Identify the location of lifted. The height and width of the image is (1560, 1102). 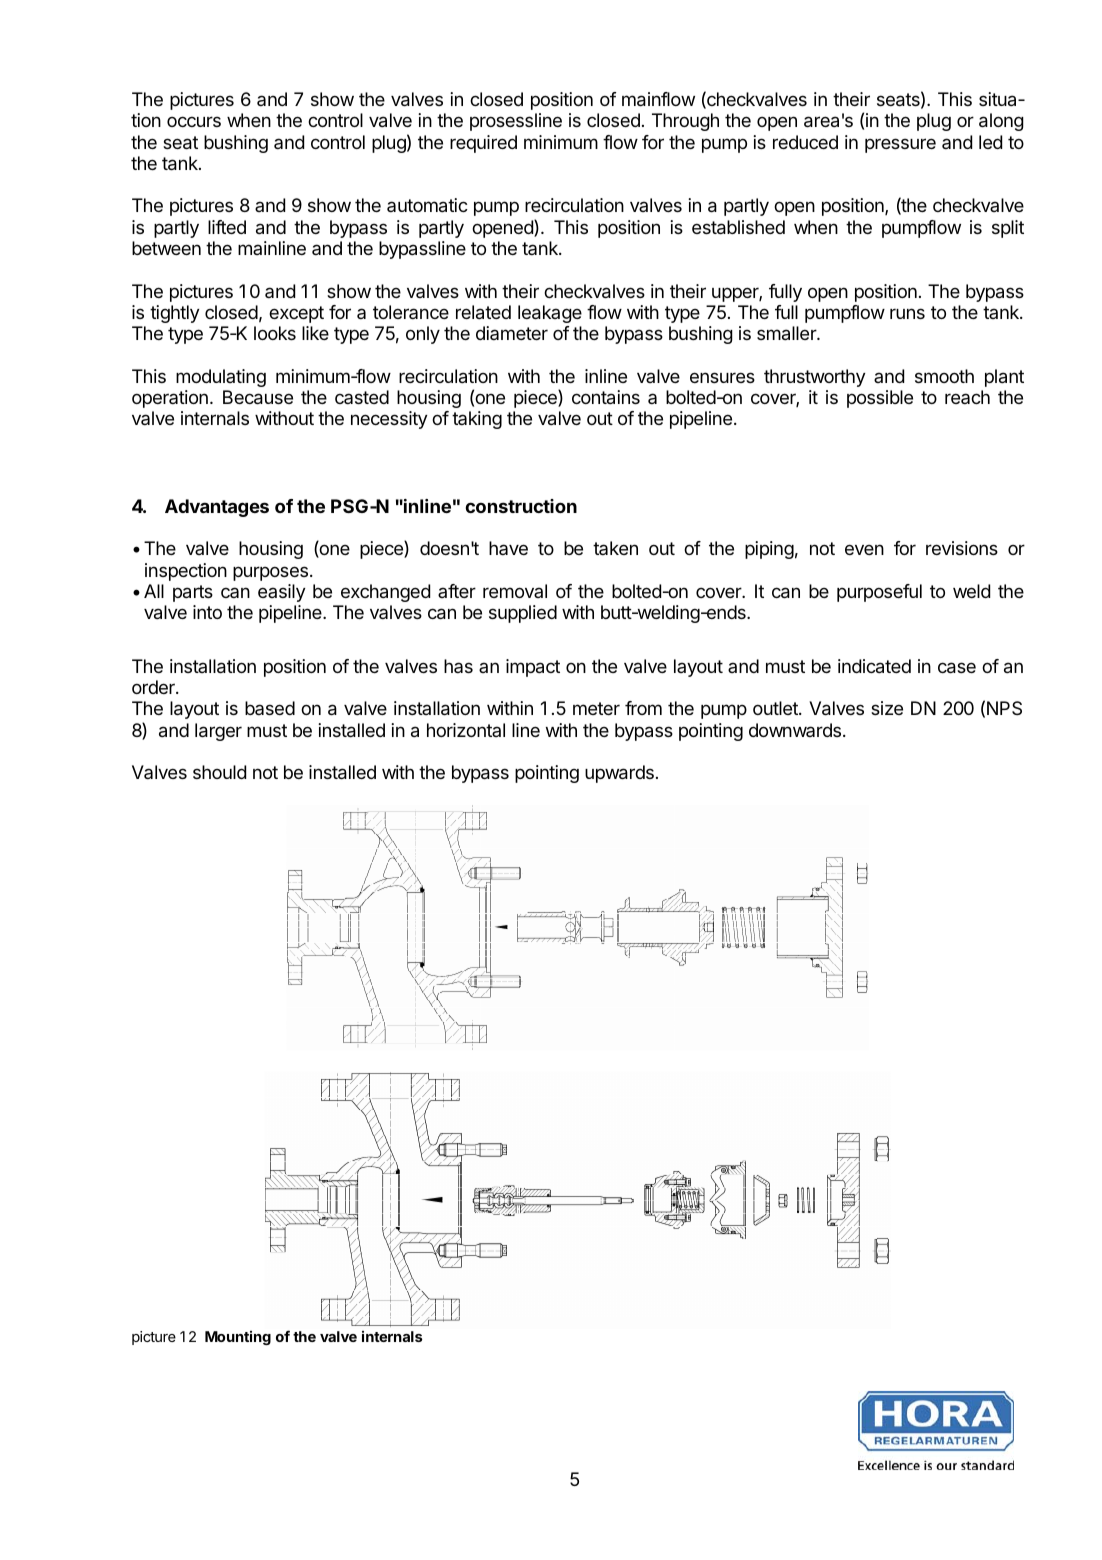
(227, 227).
